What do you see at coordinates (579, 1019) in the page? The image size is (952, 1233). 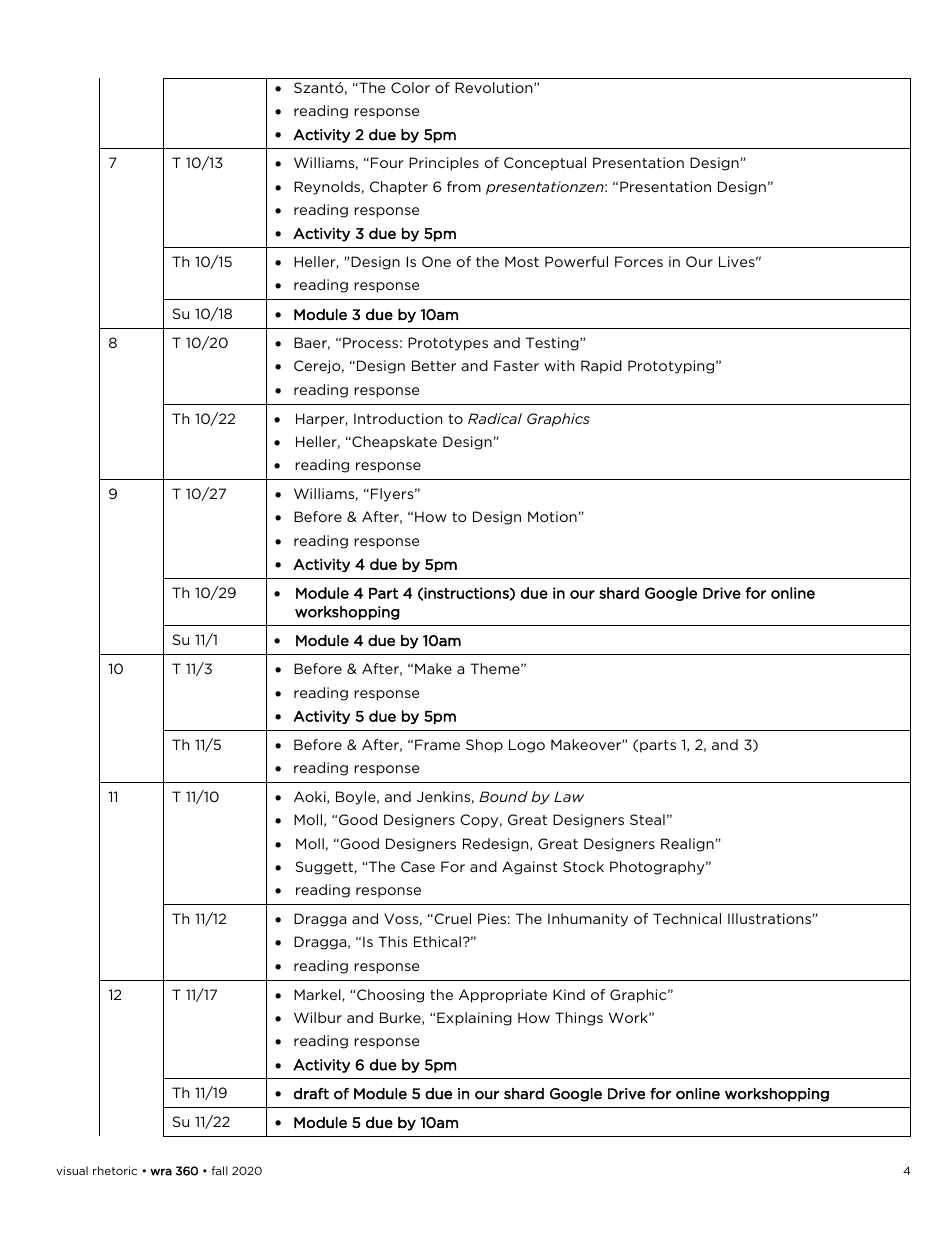 I see `Things` at bounding box center [579, 1019].
